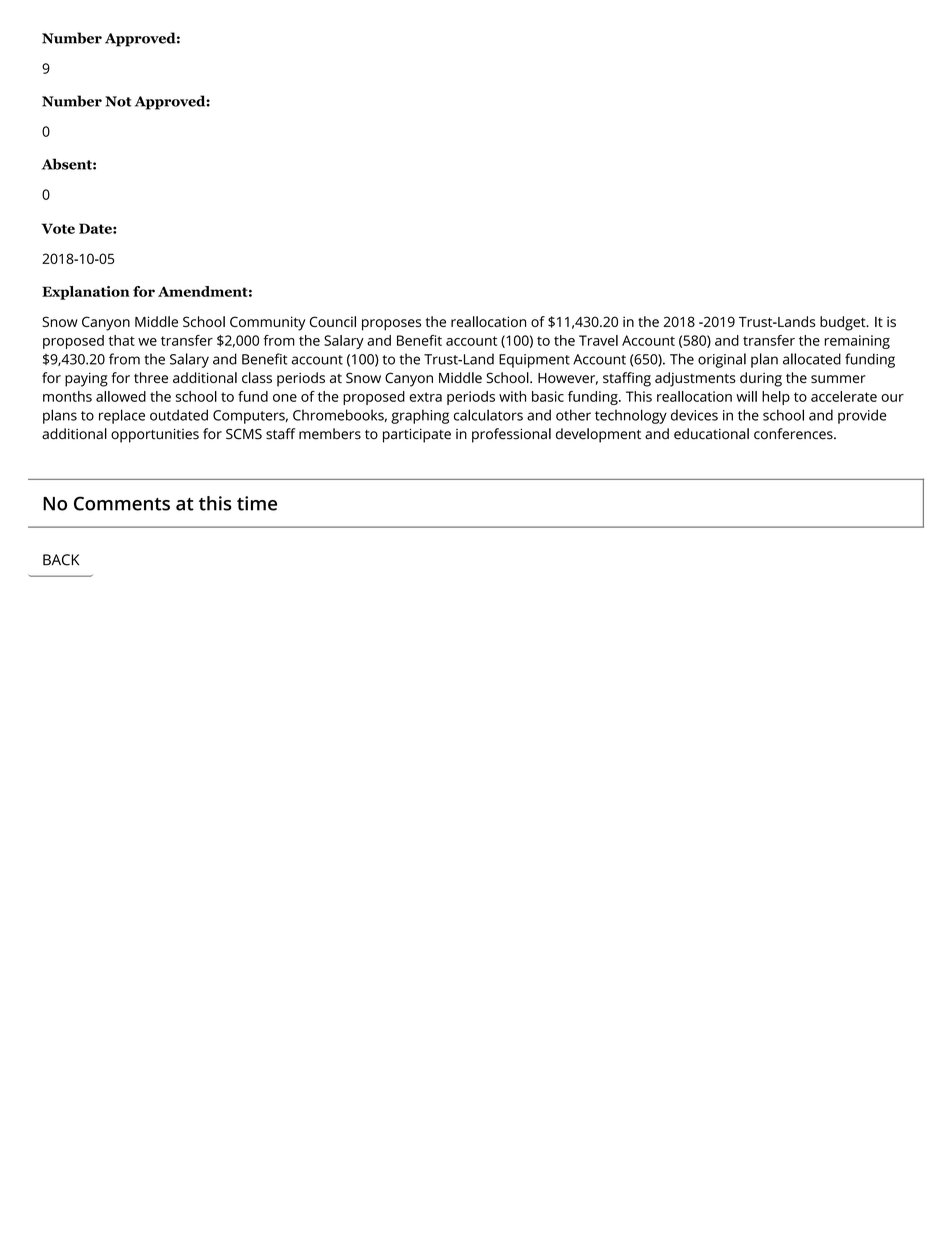  What do you see at coordinates (391, 325) in the page?
I see `proposes` at bounding box center [391, 325].
